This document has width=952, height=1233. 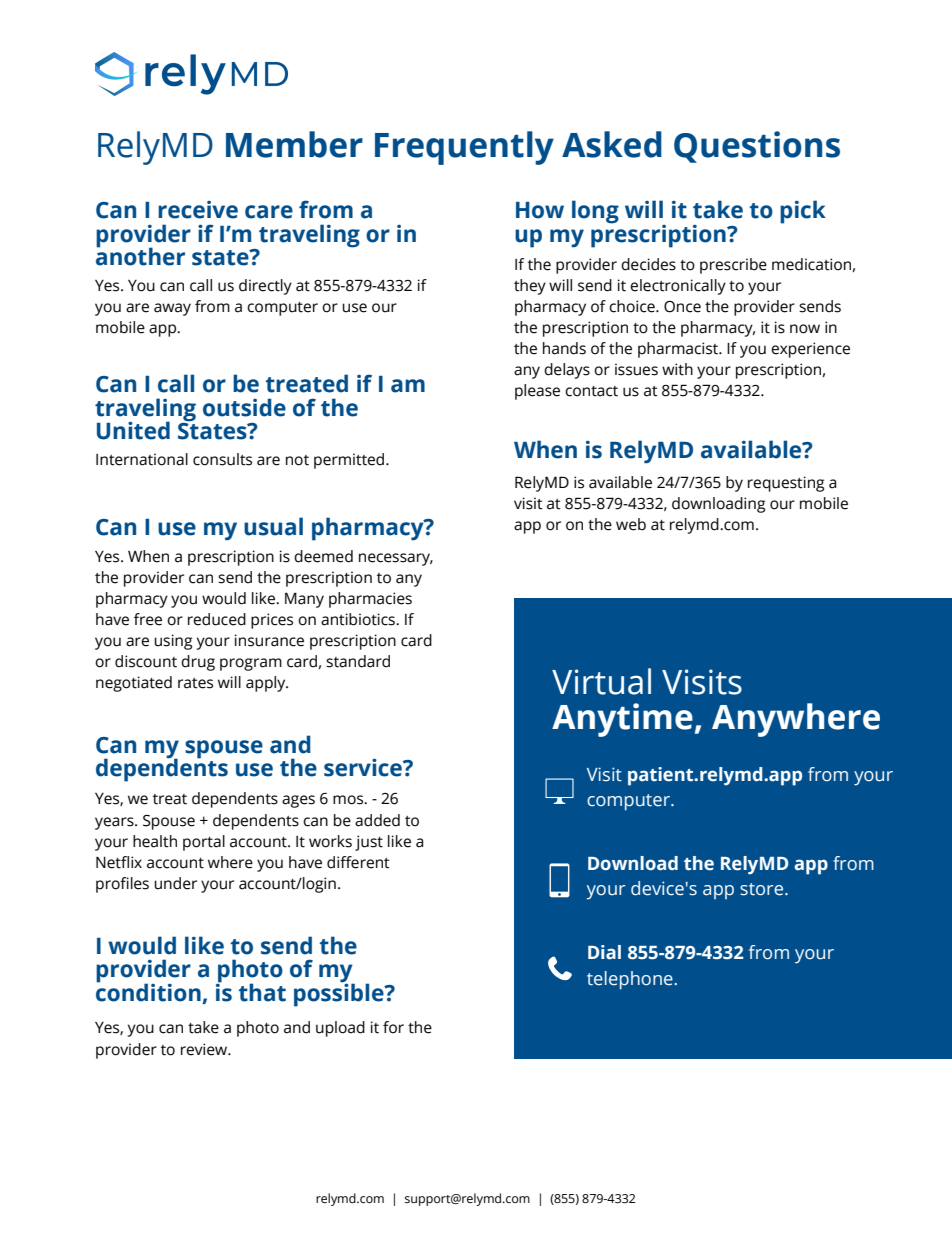 What do you see at coordinates (244, 407) in the document?
I see `outside` at bounding box center [244, 407].
